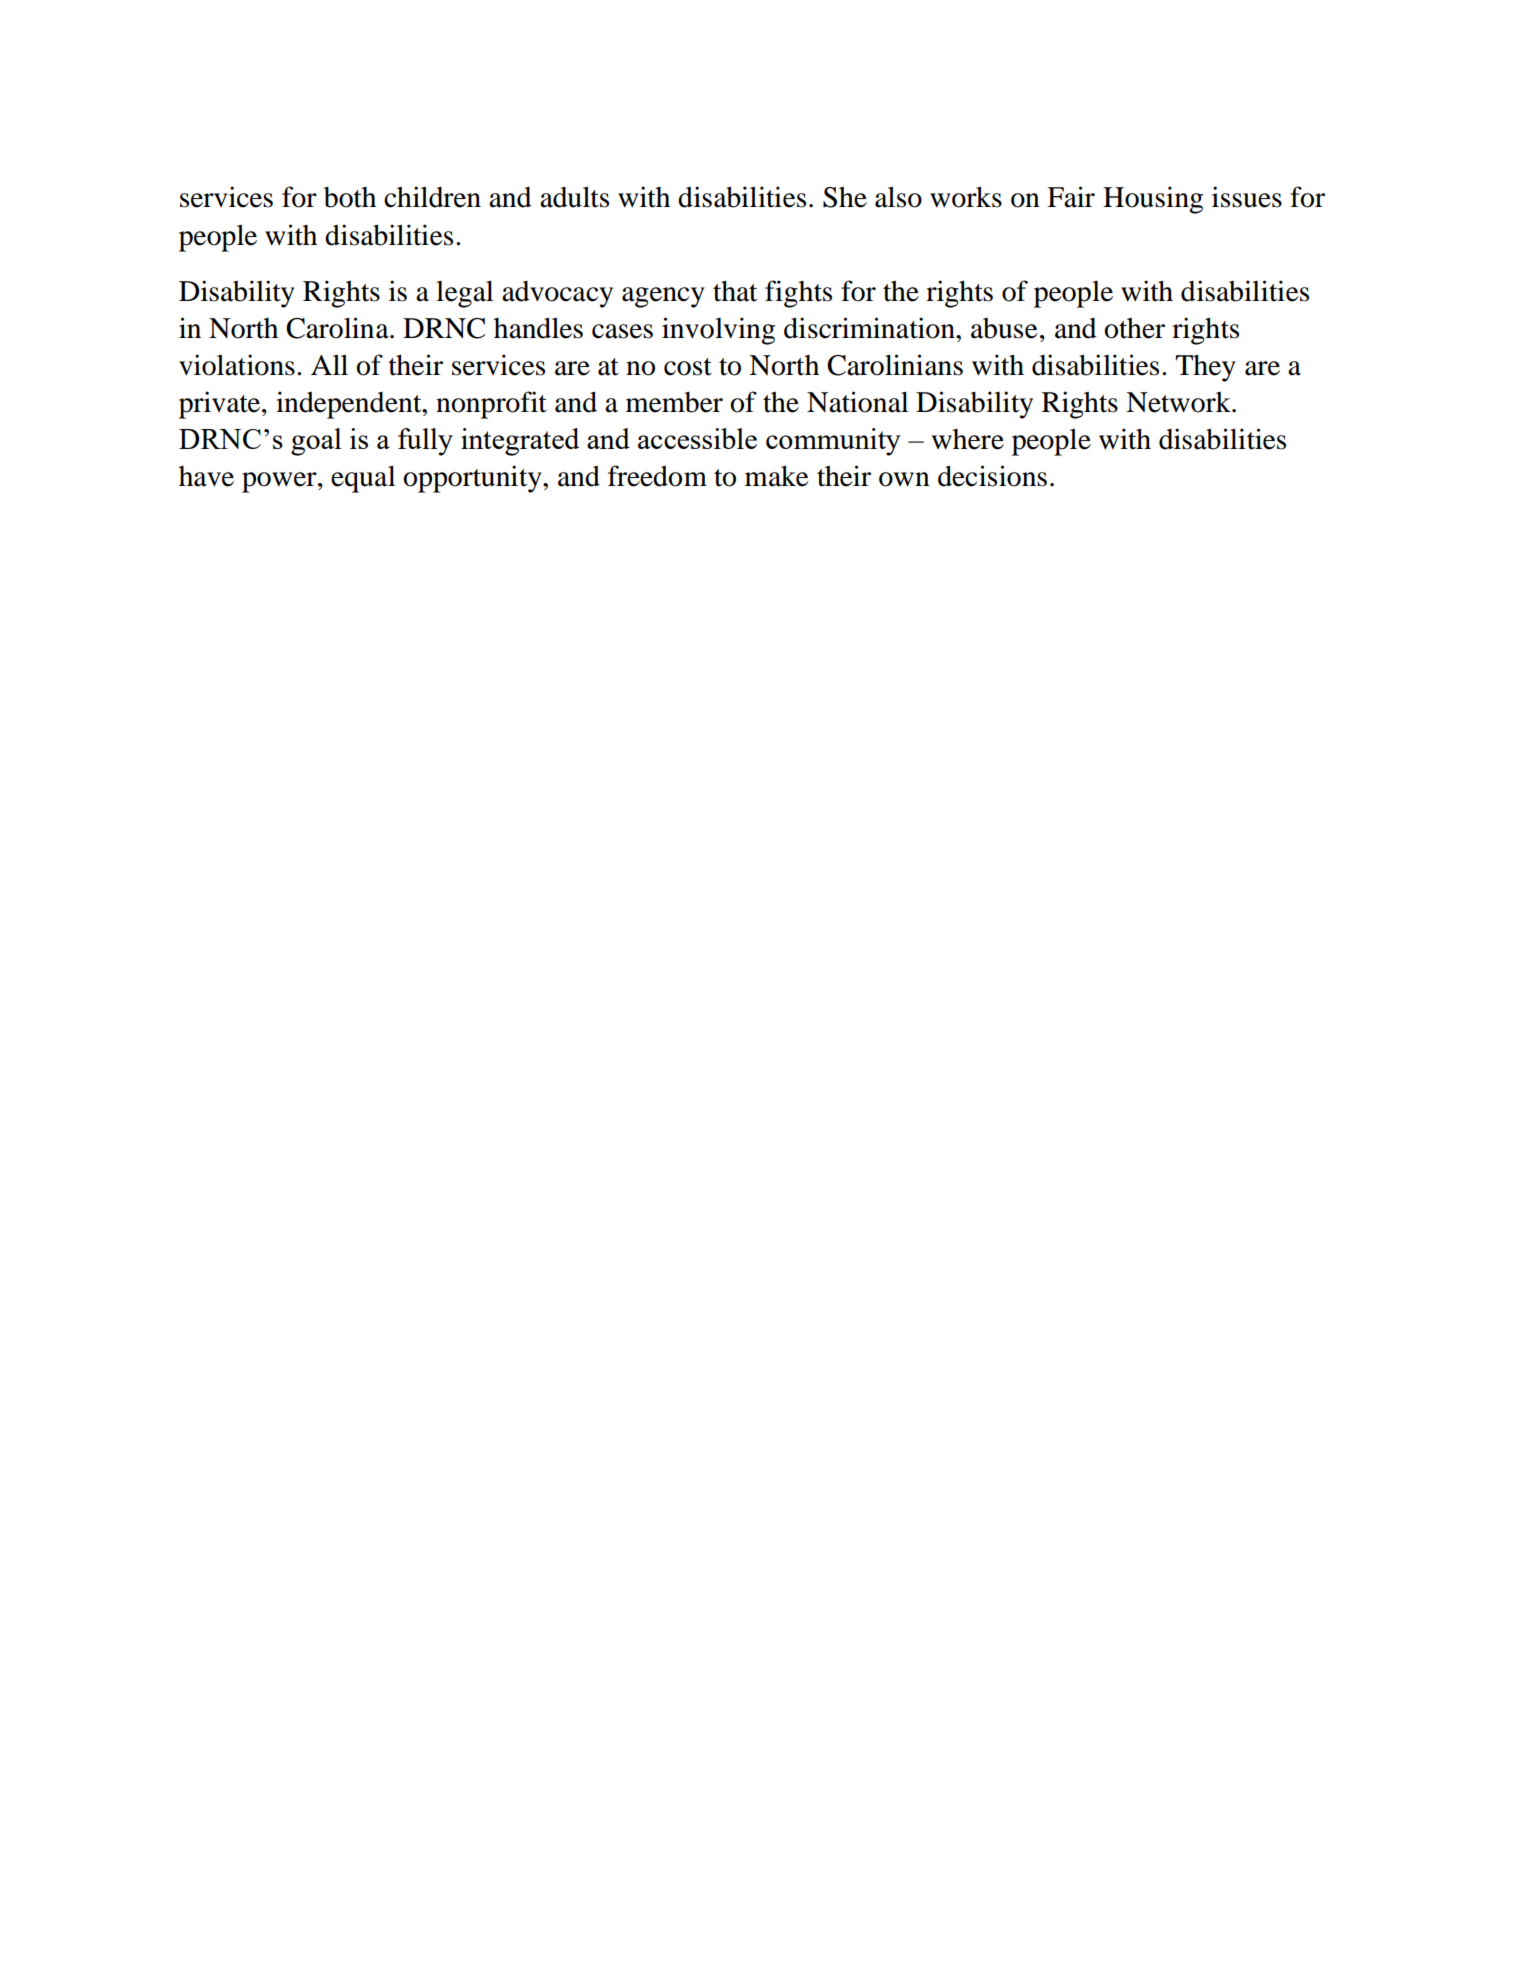  What do you see at coordinates (845, 197) in the image?
I see `She` at bounding box center [845, 197].
